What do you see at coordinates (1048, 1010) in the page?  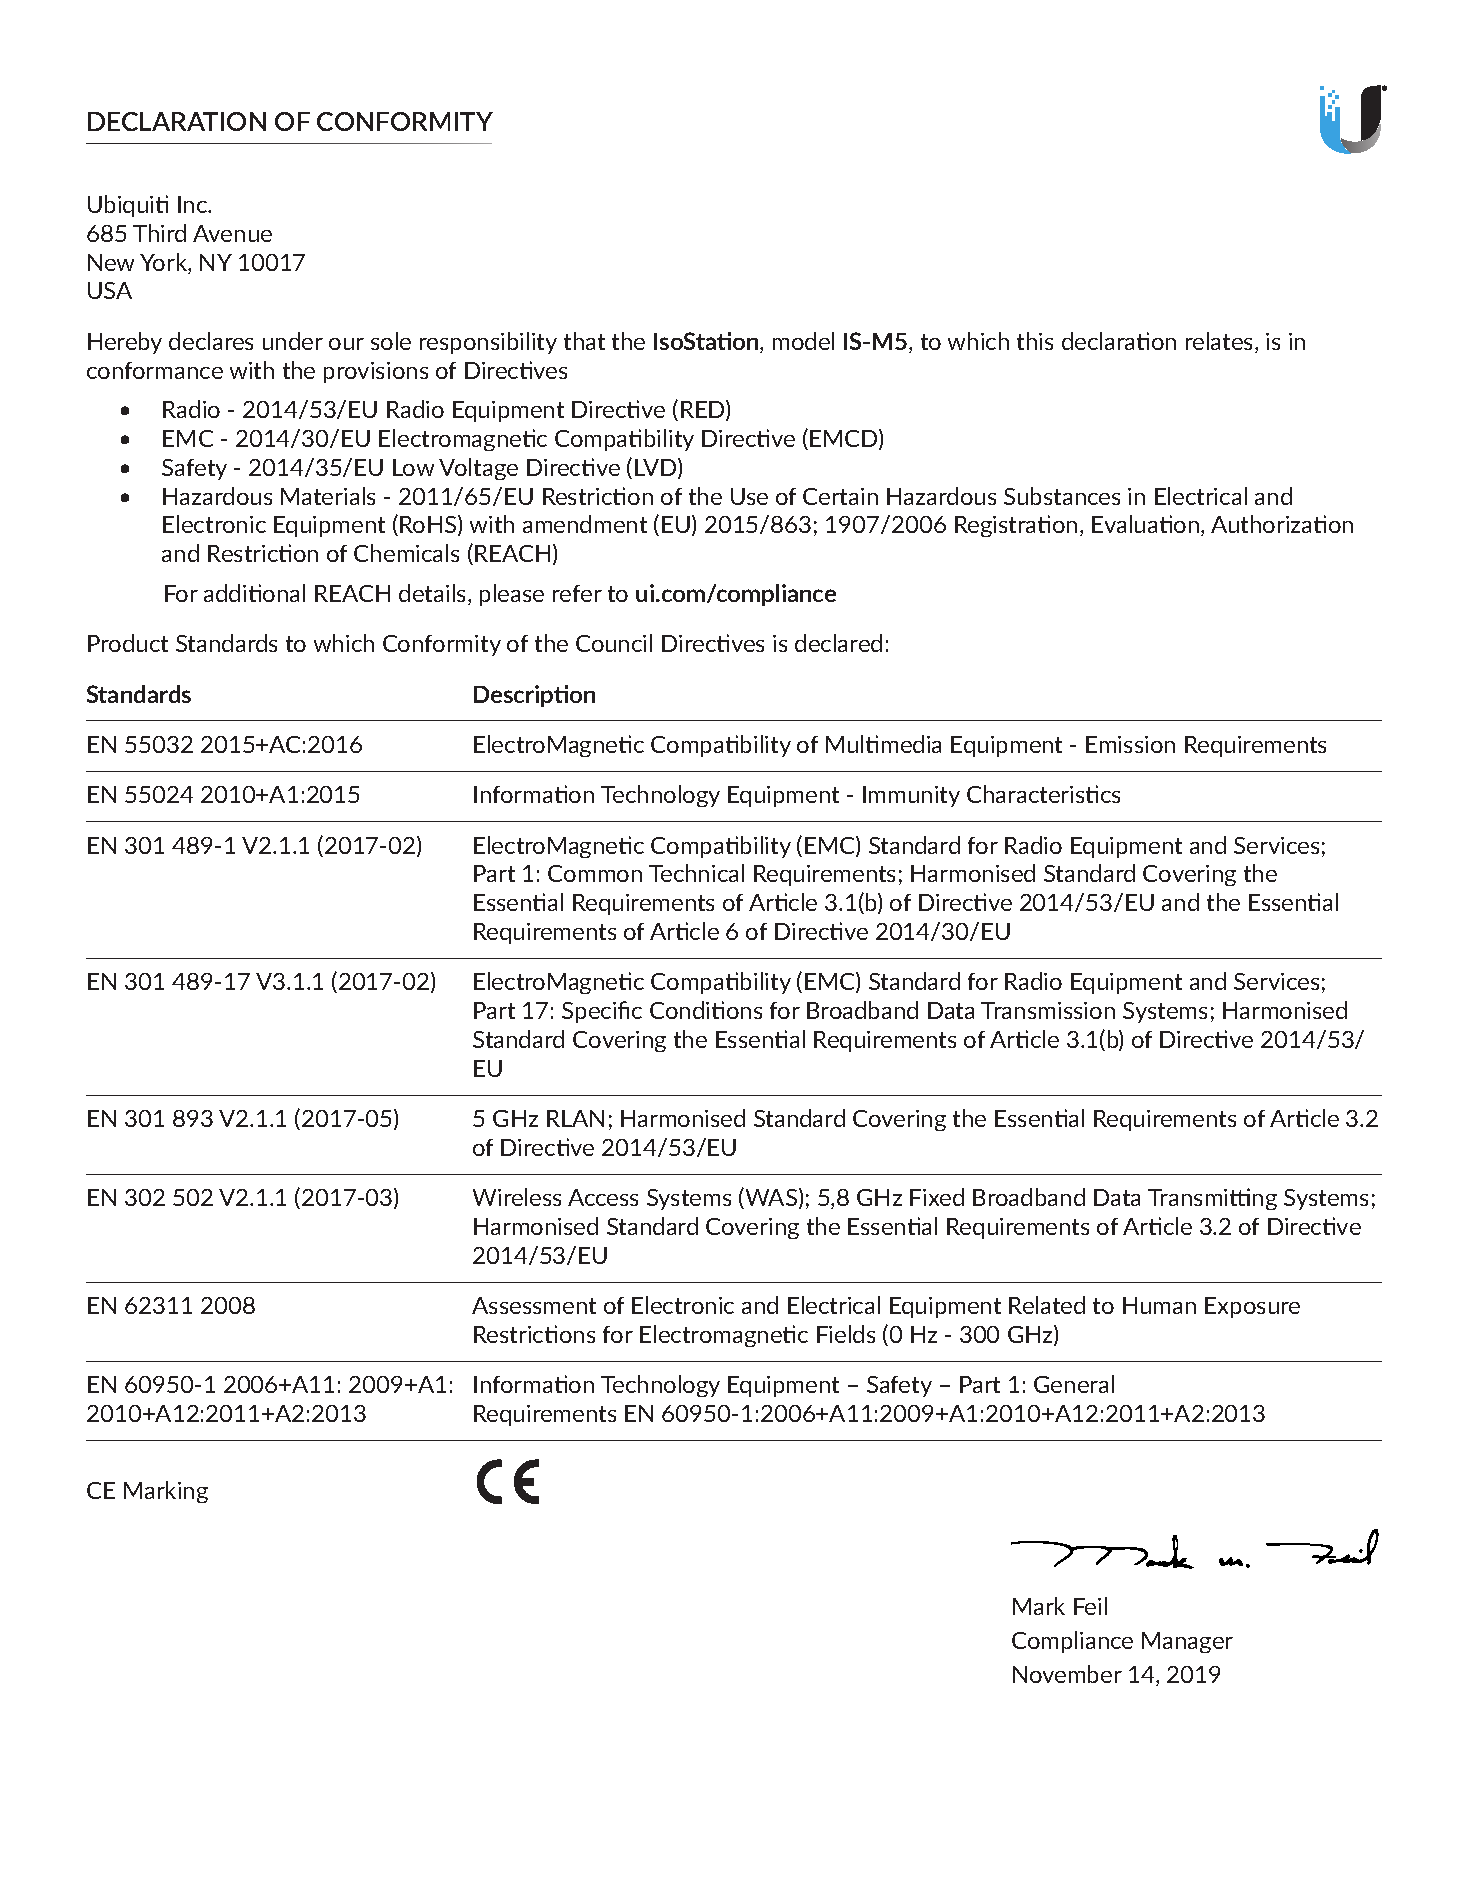 I see `Transmission` at bounding box center [1048, 1010].
